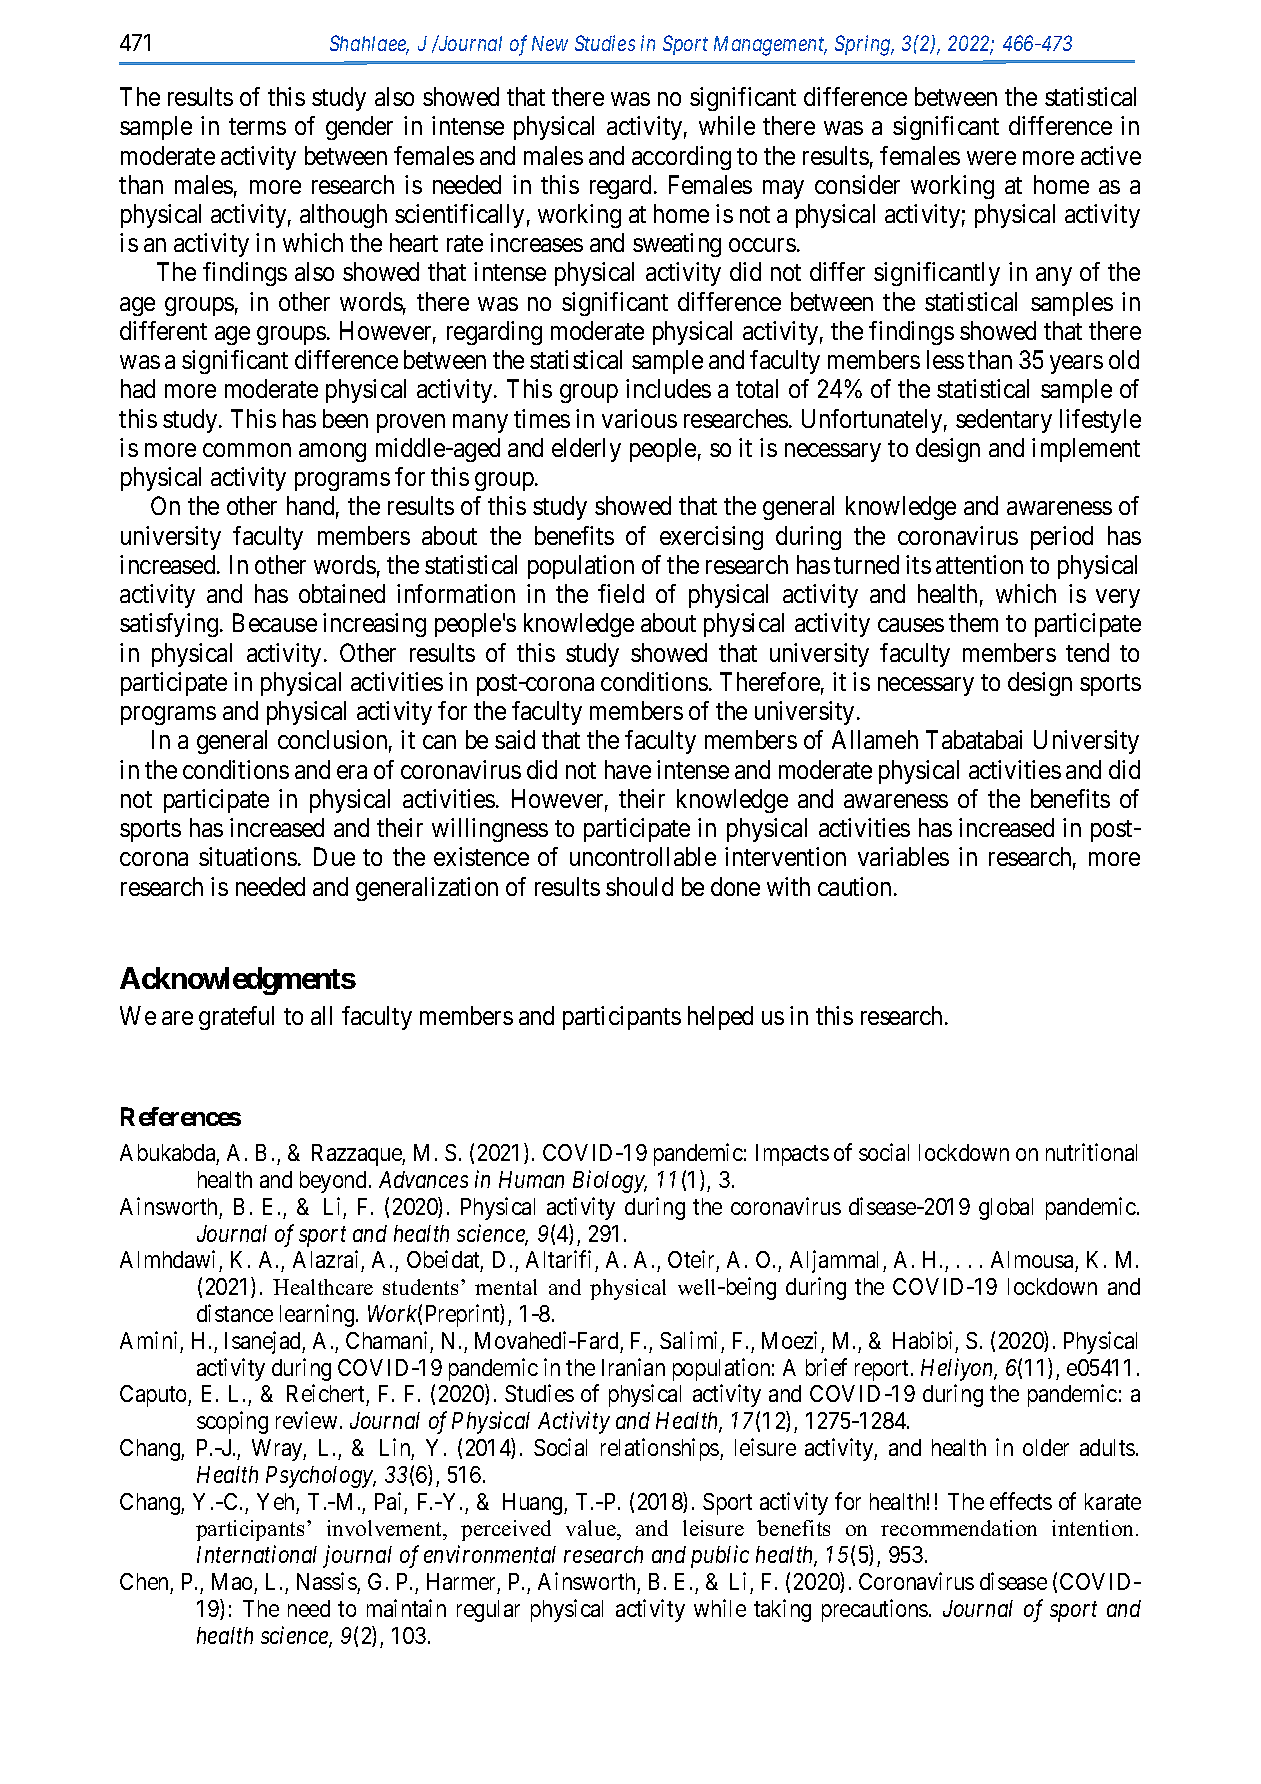  I want to click on were, so click(991, 158).
